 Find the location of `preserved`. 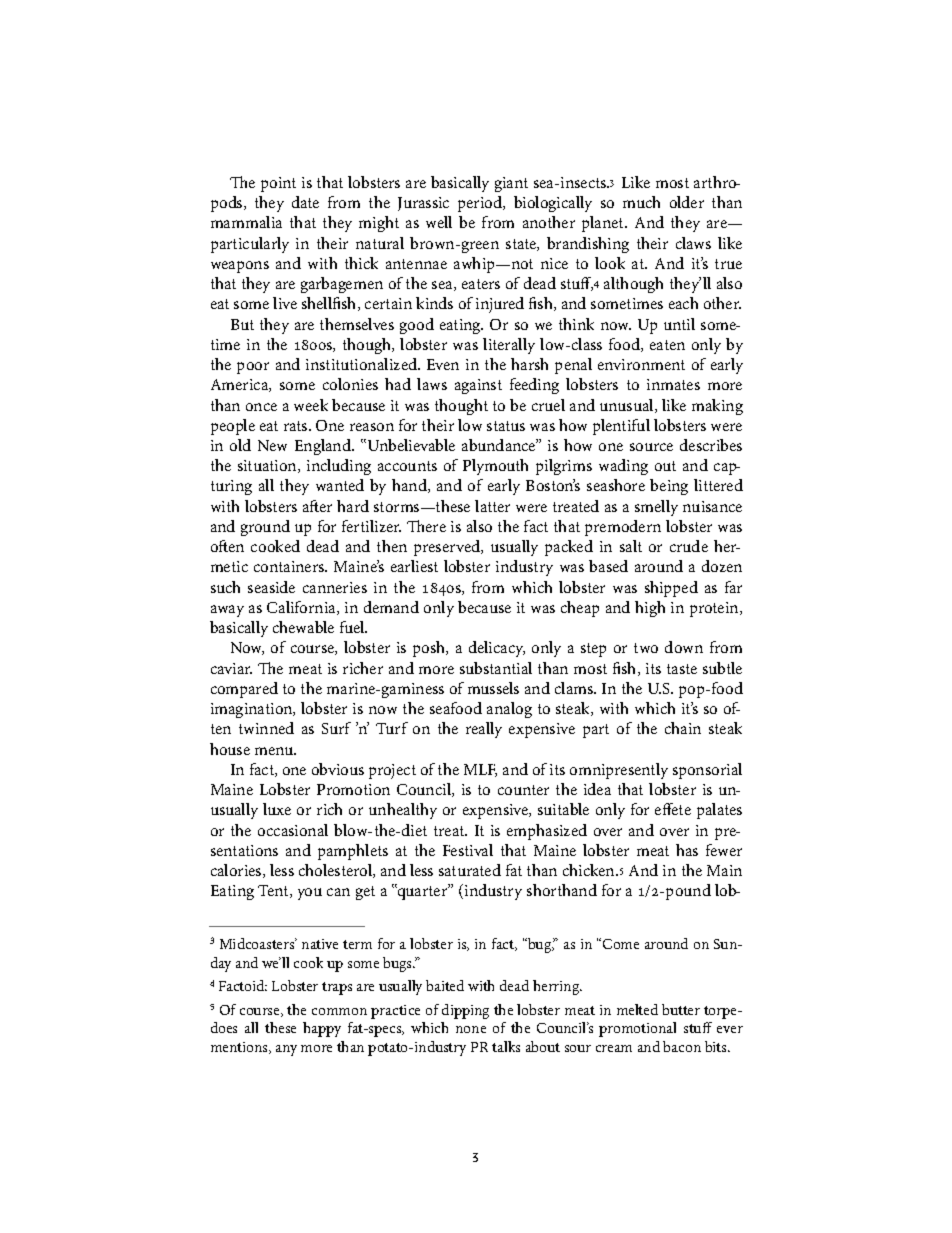

preserved is located at coordinates (448, 548).
